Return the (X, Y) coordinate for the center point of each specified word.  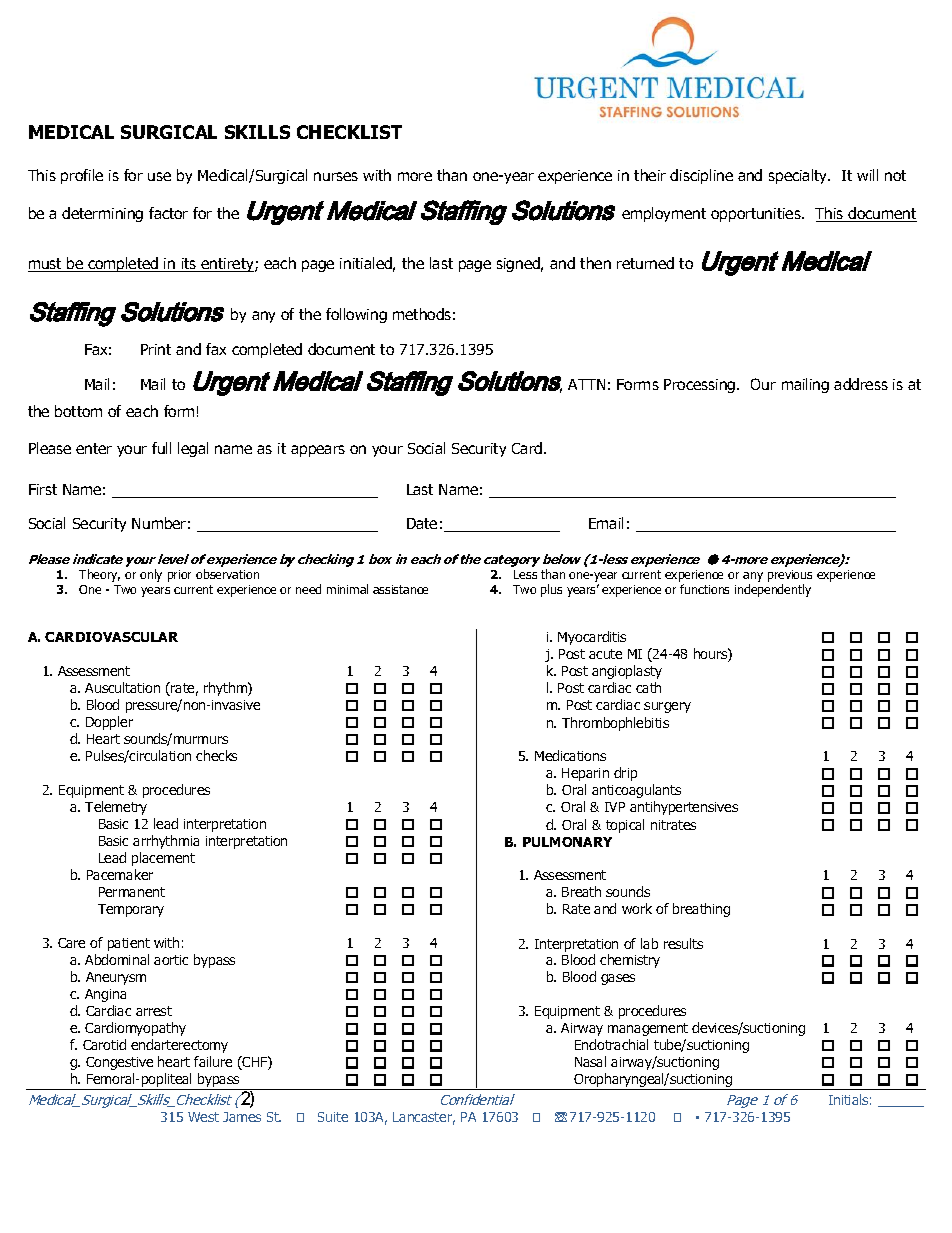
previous (790, 576)
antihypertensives (684, 808)
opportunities (757, 215)
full (161, 448)
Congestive (119, 1063)
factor (168, 213)
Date (422, 523)
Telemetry (116, 808)
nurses (336, 176)
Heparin (585, 774)
